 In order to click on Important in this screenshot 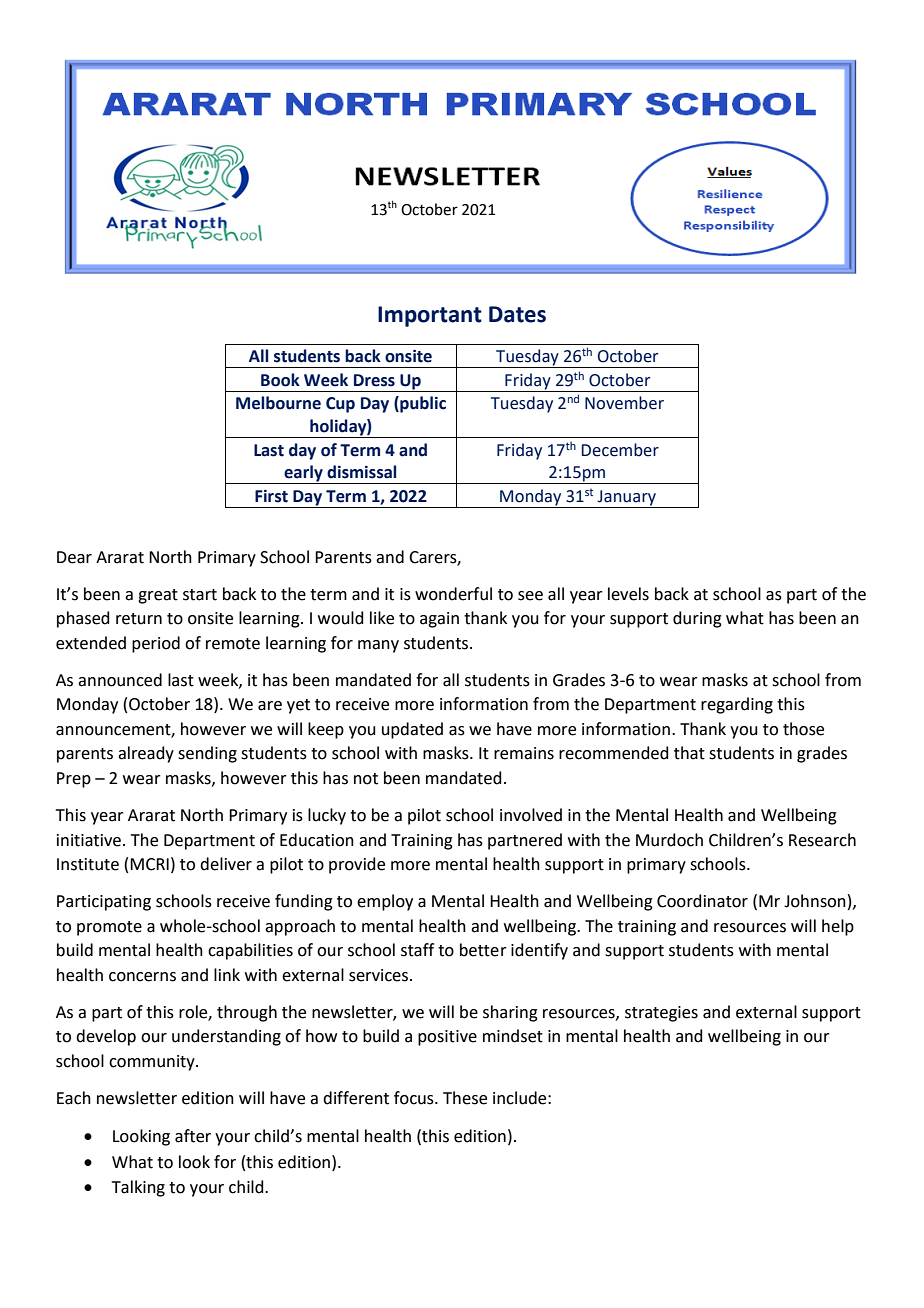, I will do `click(430, 316)`.
